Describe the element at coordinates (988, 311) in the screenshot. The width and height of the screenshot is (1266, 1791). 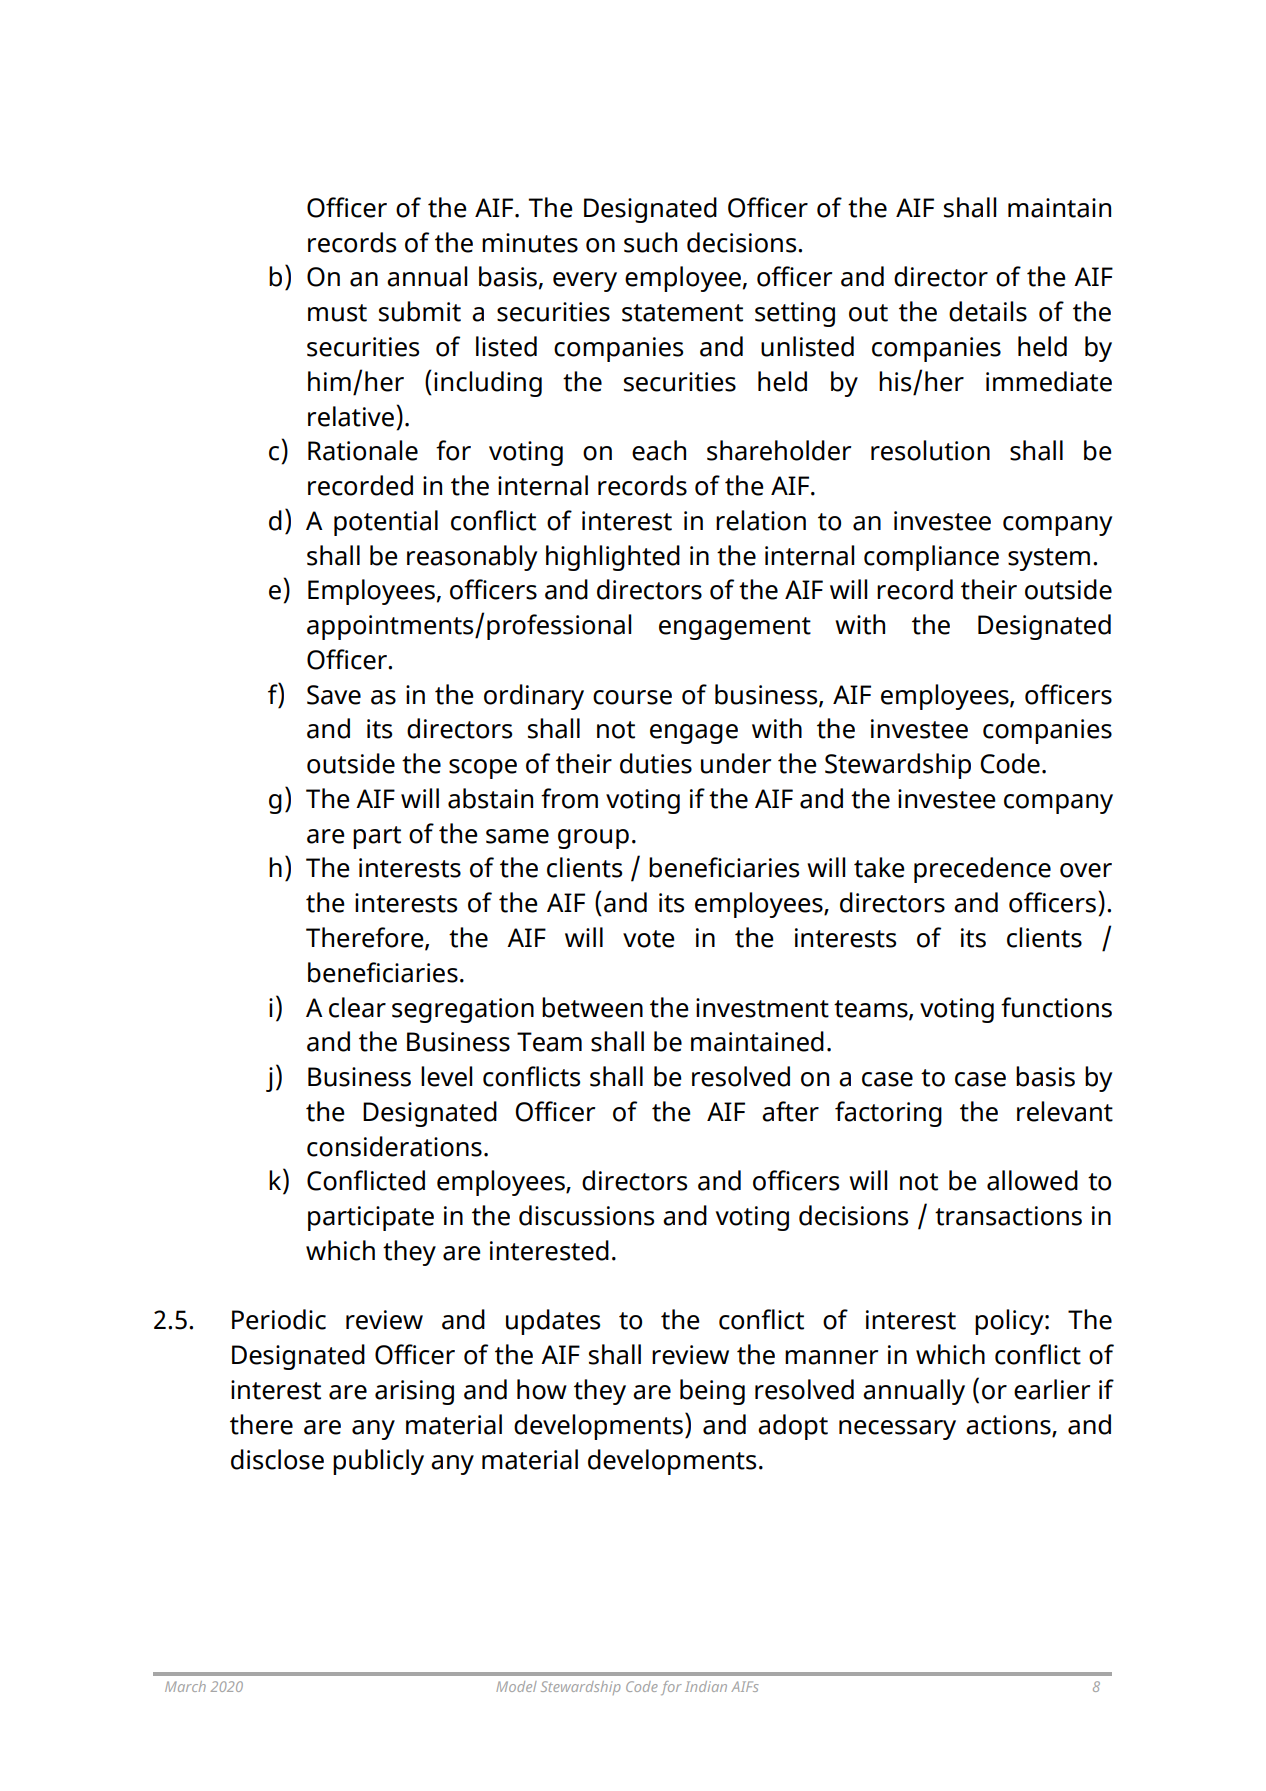
I see `details` at that location.
